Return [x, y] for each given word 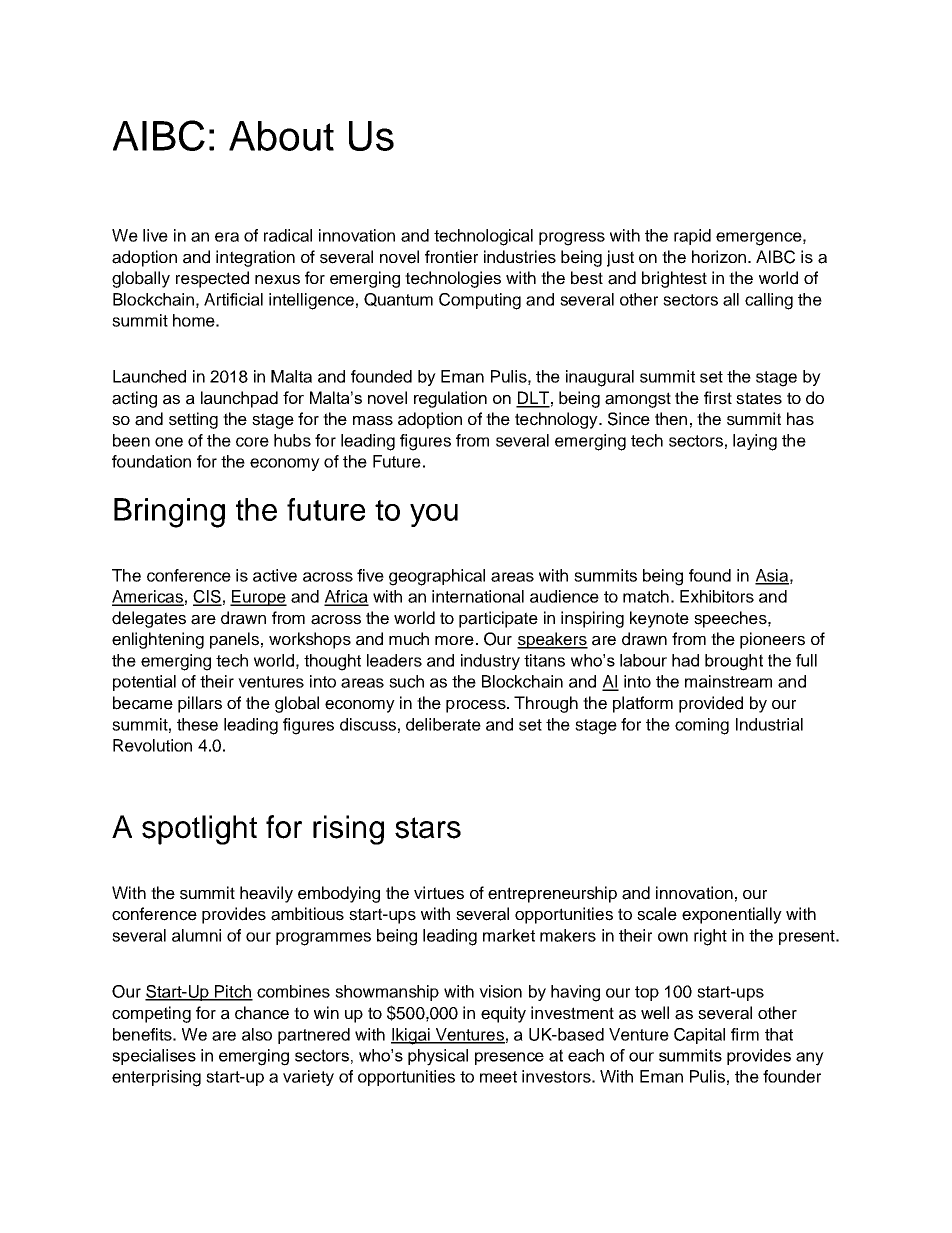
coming [702, 726]
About [281, 136]
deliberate [443, 724]
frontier [451, 257]
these [197, 724]
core [252, 442]
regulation [450, 399]
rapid [692, 237]
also [257, 1034]
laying [755, 442]
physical [438, 1057]
